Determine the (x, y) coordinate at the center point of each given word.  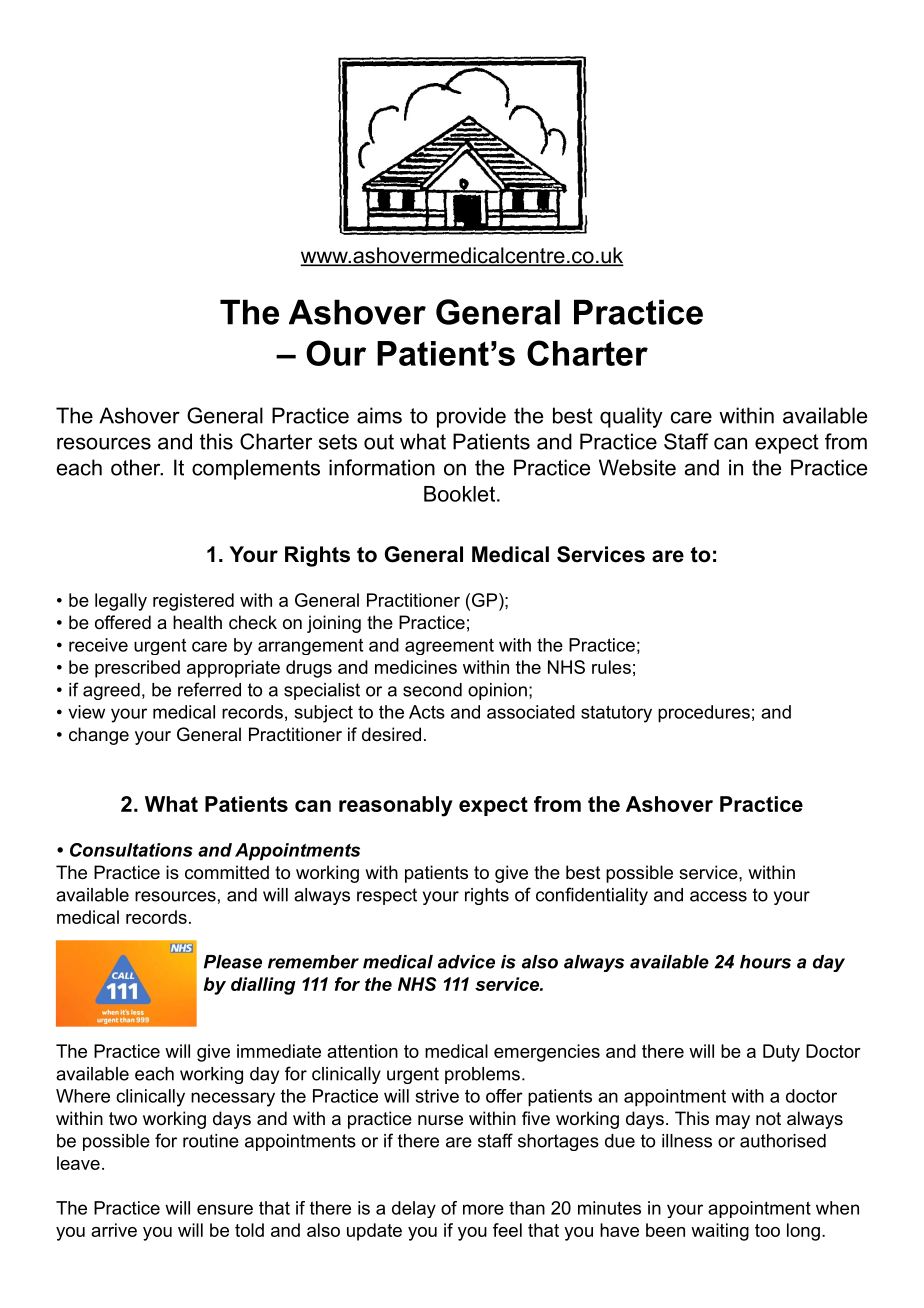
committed (227, 872)
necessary (233, 1099)
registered (193, 602)
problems (482, 1075)
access (718, 896)
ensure (225, 1209)
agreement (449, 646)
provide (471, 417)
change (99, 736)
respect (387, 896)
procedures (704, 714)
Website (637, 467)
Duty (781, 1053)
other (137, 467)
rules (611, 667)
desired (391, 734)
